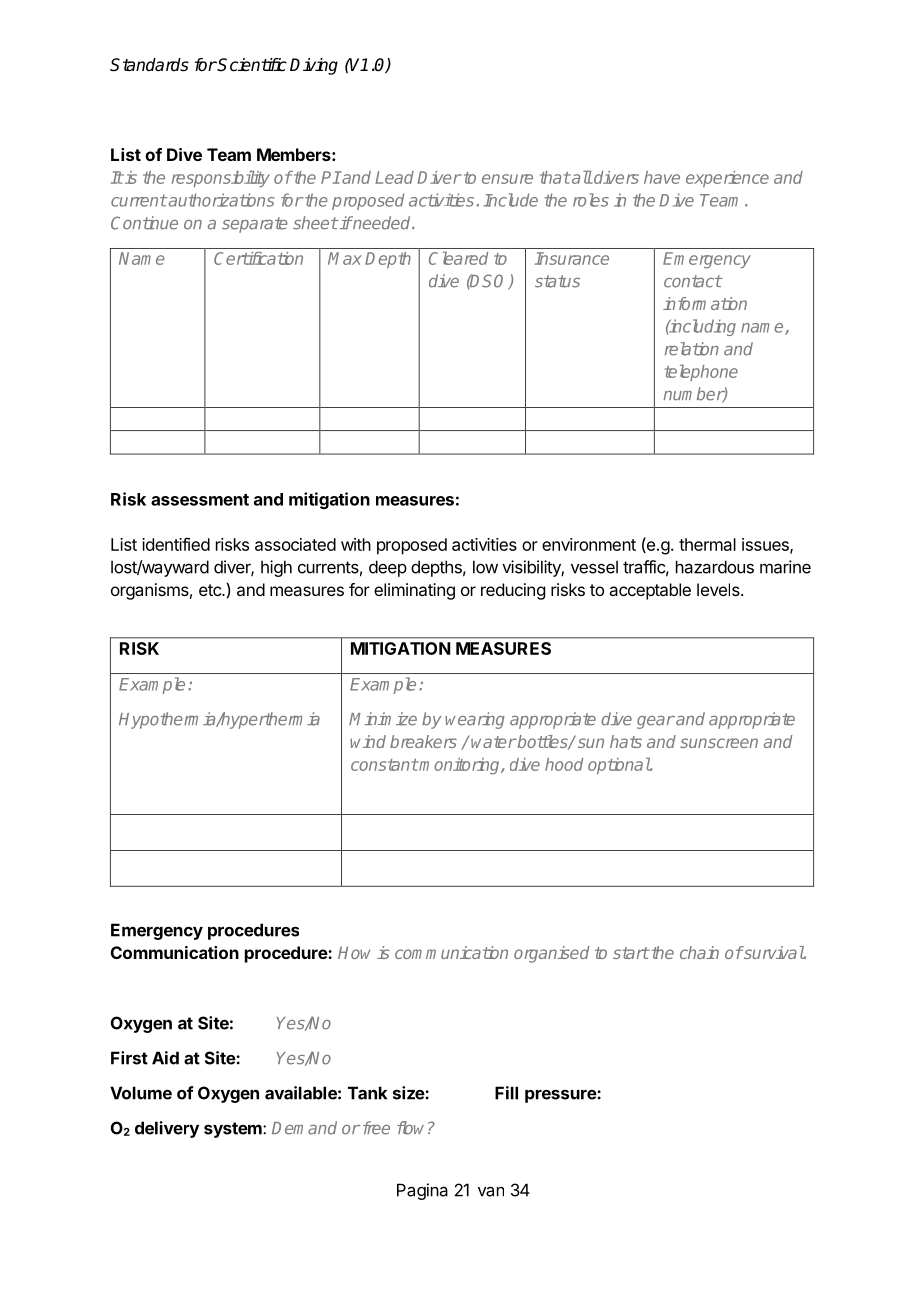 Image resolution: width=924 pixels, height=1308 pixels. What do you see at coordinates (701, 373) in the screenshot?
I see `telephone` at bounding box center [701, 373].
